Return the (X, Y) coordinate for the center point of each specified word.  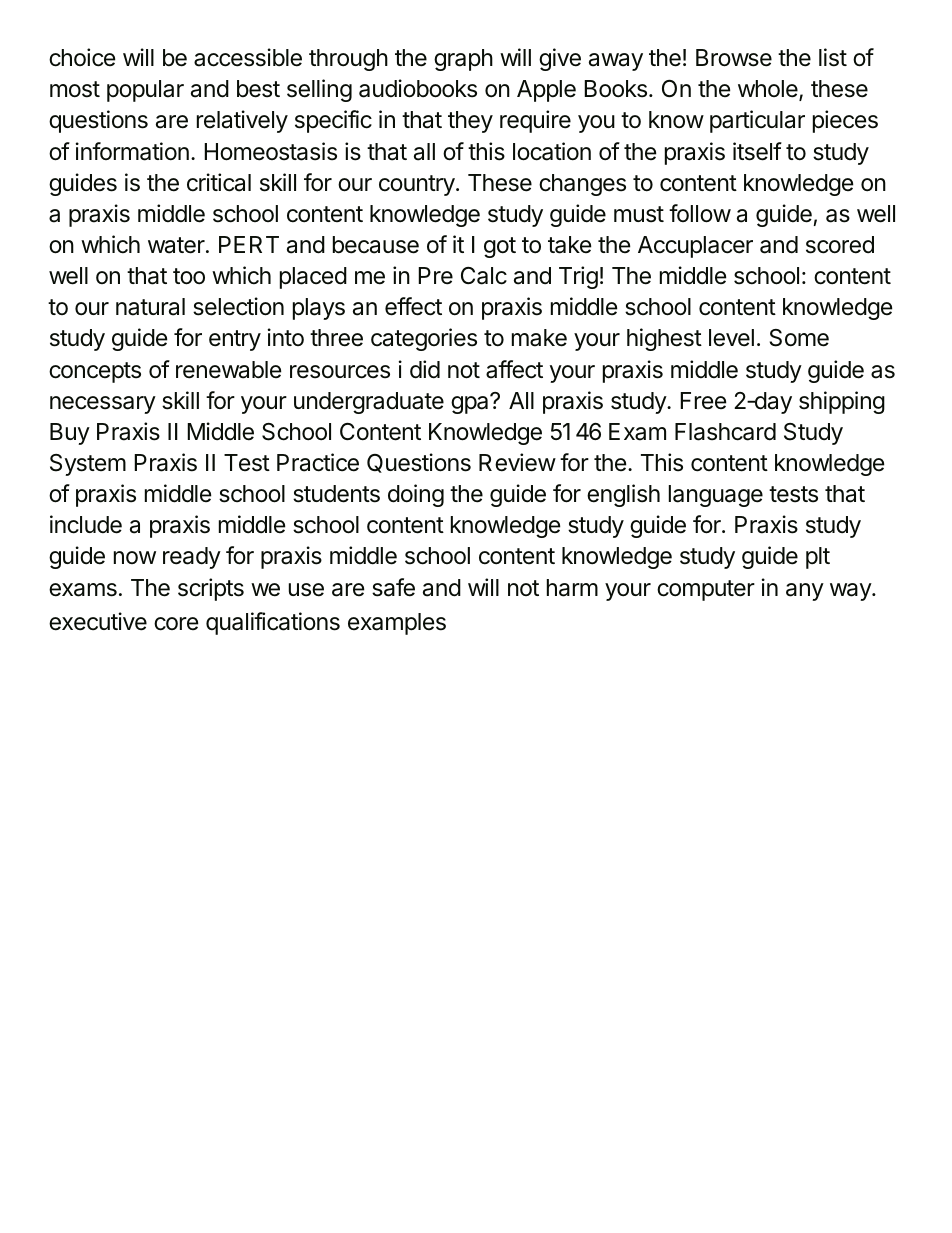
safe (393, 587)
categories (424, 339)
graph (463, 60)
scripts (211, 589)
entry (235, 340)
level (731, 338)
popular (145, 91)
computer (706, 590)
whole (769, 90)
